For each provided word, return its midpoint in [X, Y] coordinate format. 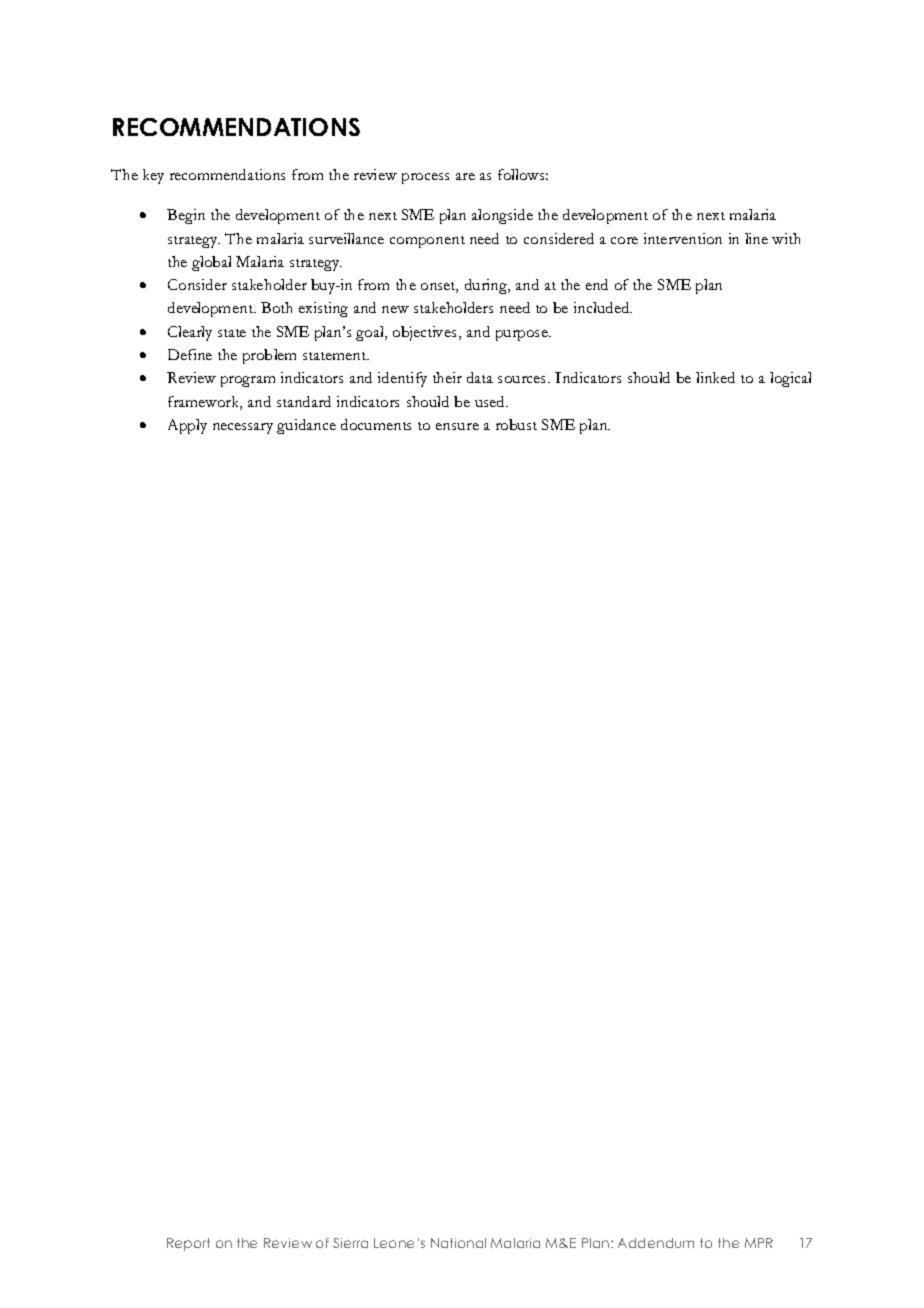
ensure [457, 426]
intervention [683, 238]
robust [516, 424]
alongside [502, 216]
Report [188, 1244]
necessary [243, 428]
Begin [186, 216]
